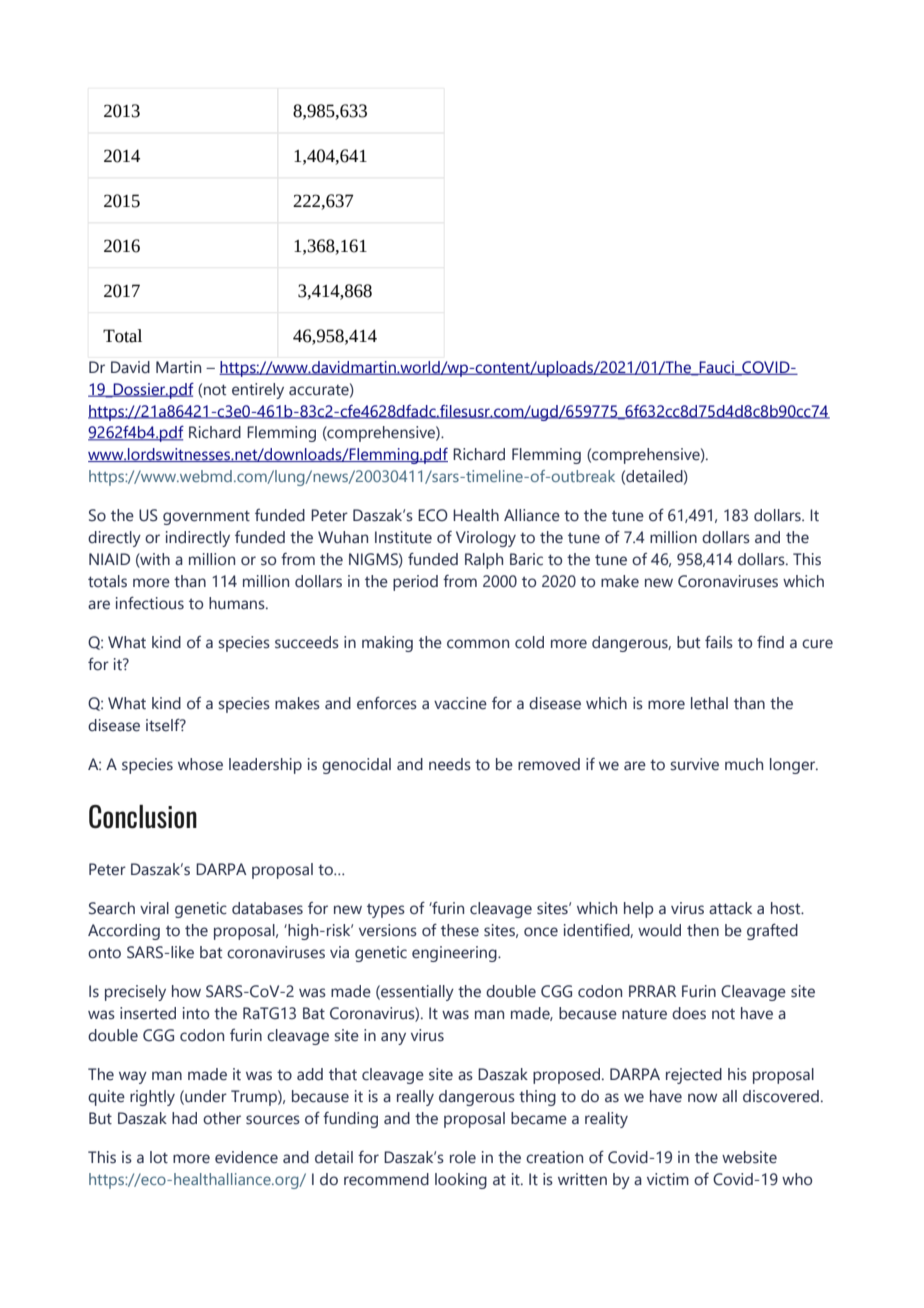 The width and height of the screenshot is (924, 1308). I want to click on infectious, so click(150, 603).
